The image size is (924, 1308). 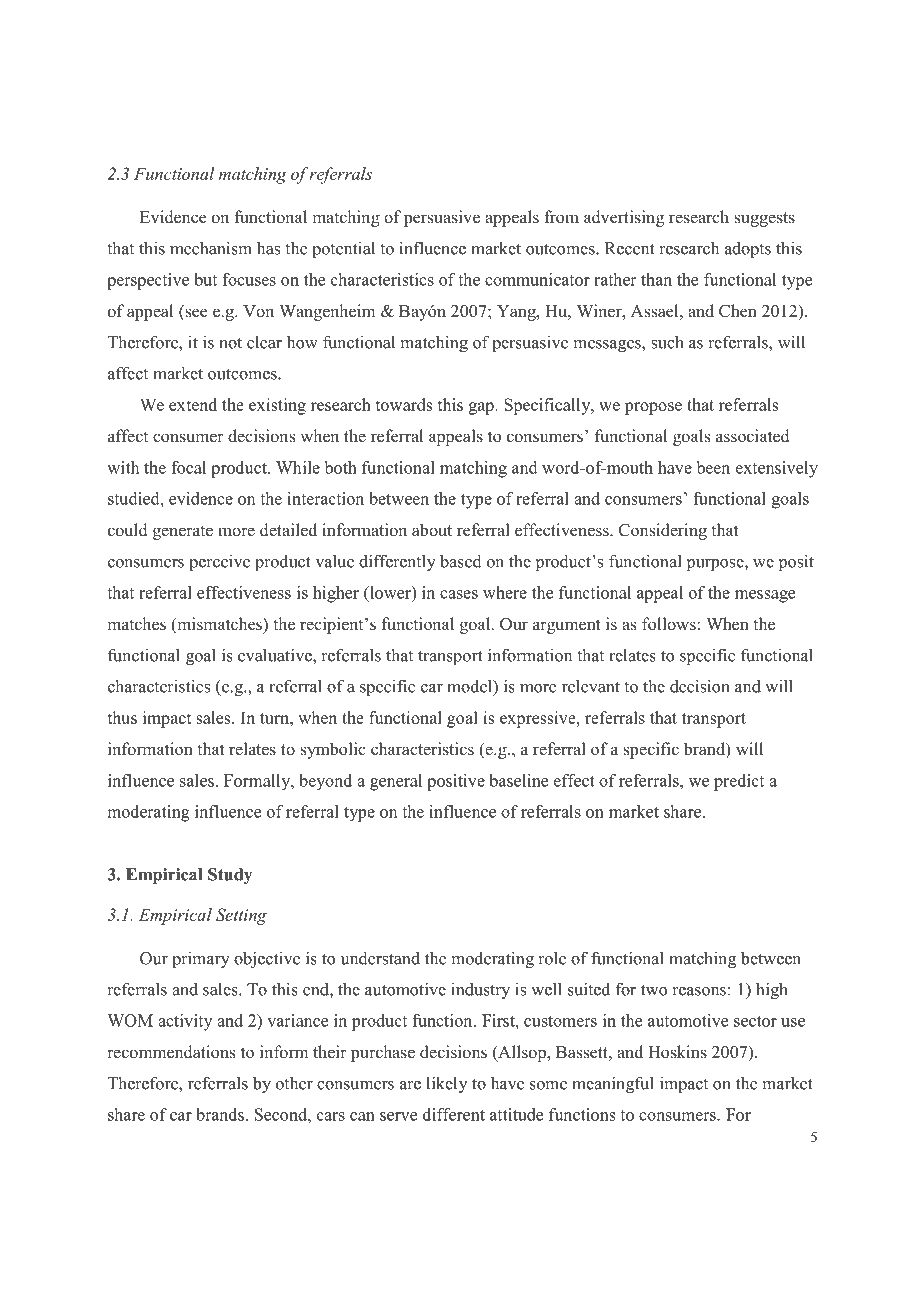 What do you see at coordinates (739, 782) in the screenshot?
I see `predict` at bounding box center [739, 782].
